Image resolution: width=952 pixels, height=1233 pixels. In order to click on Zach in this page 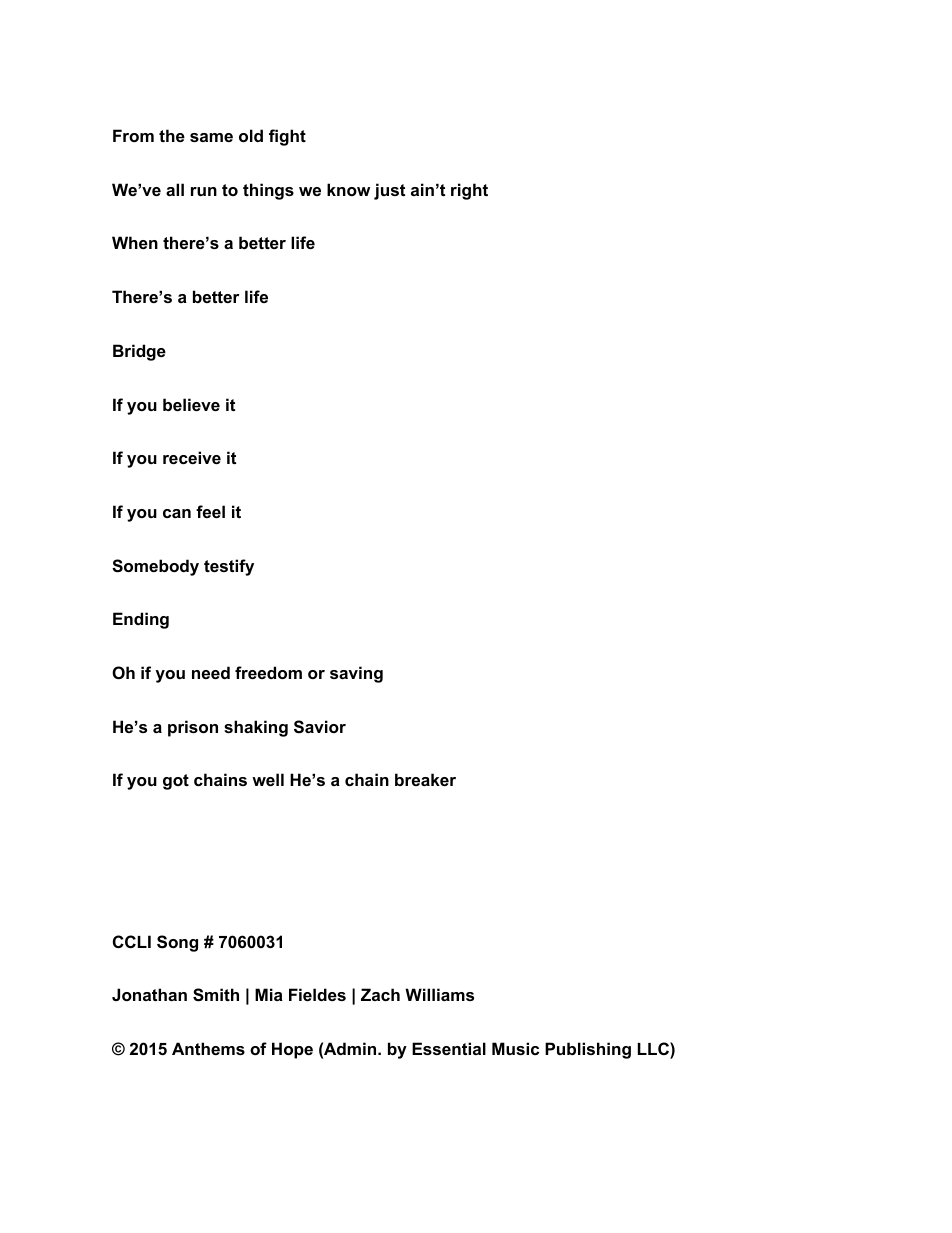, I will do `click(380, 994)`.
